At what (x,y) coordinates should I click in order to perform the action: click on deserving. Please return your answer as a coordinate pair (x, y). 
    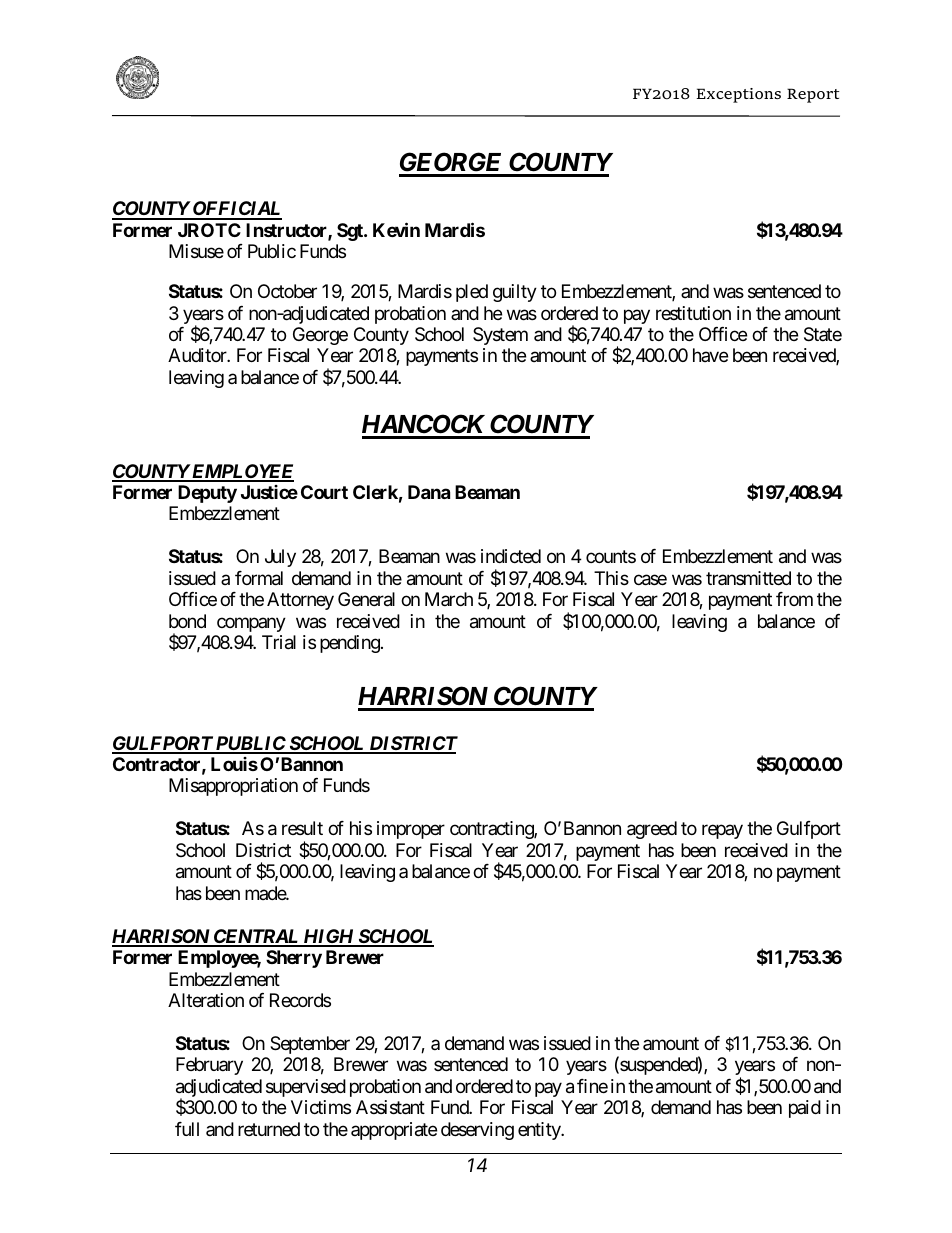
    Looking at the image, I should click on (477, 1131).
